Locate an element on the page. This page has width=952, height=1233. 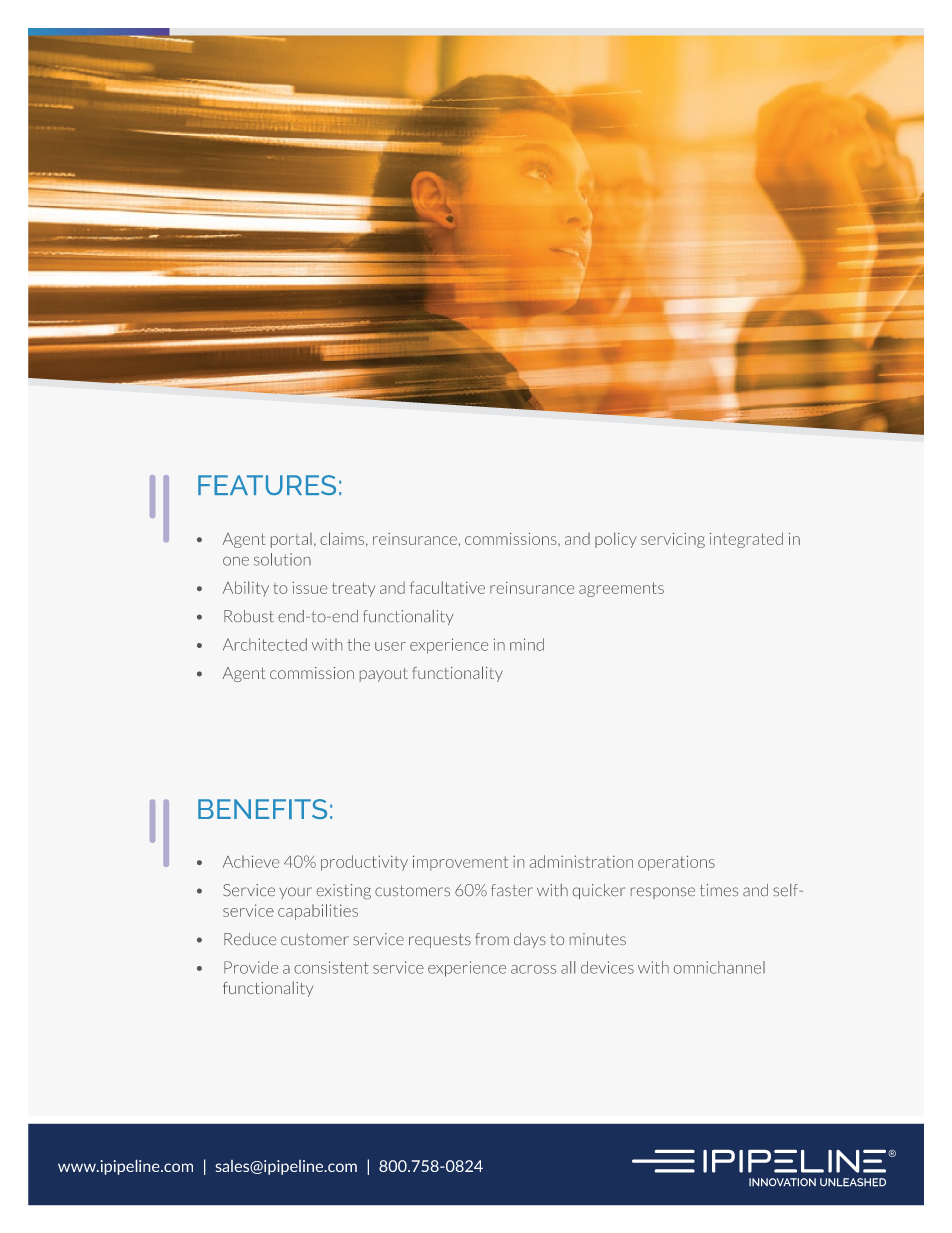
consistent is located at coordinates (331, 967).
